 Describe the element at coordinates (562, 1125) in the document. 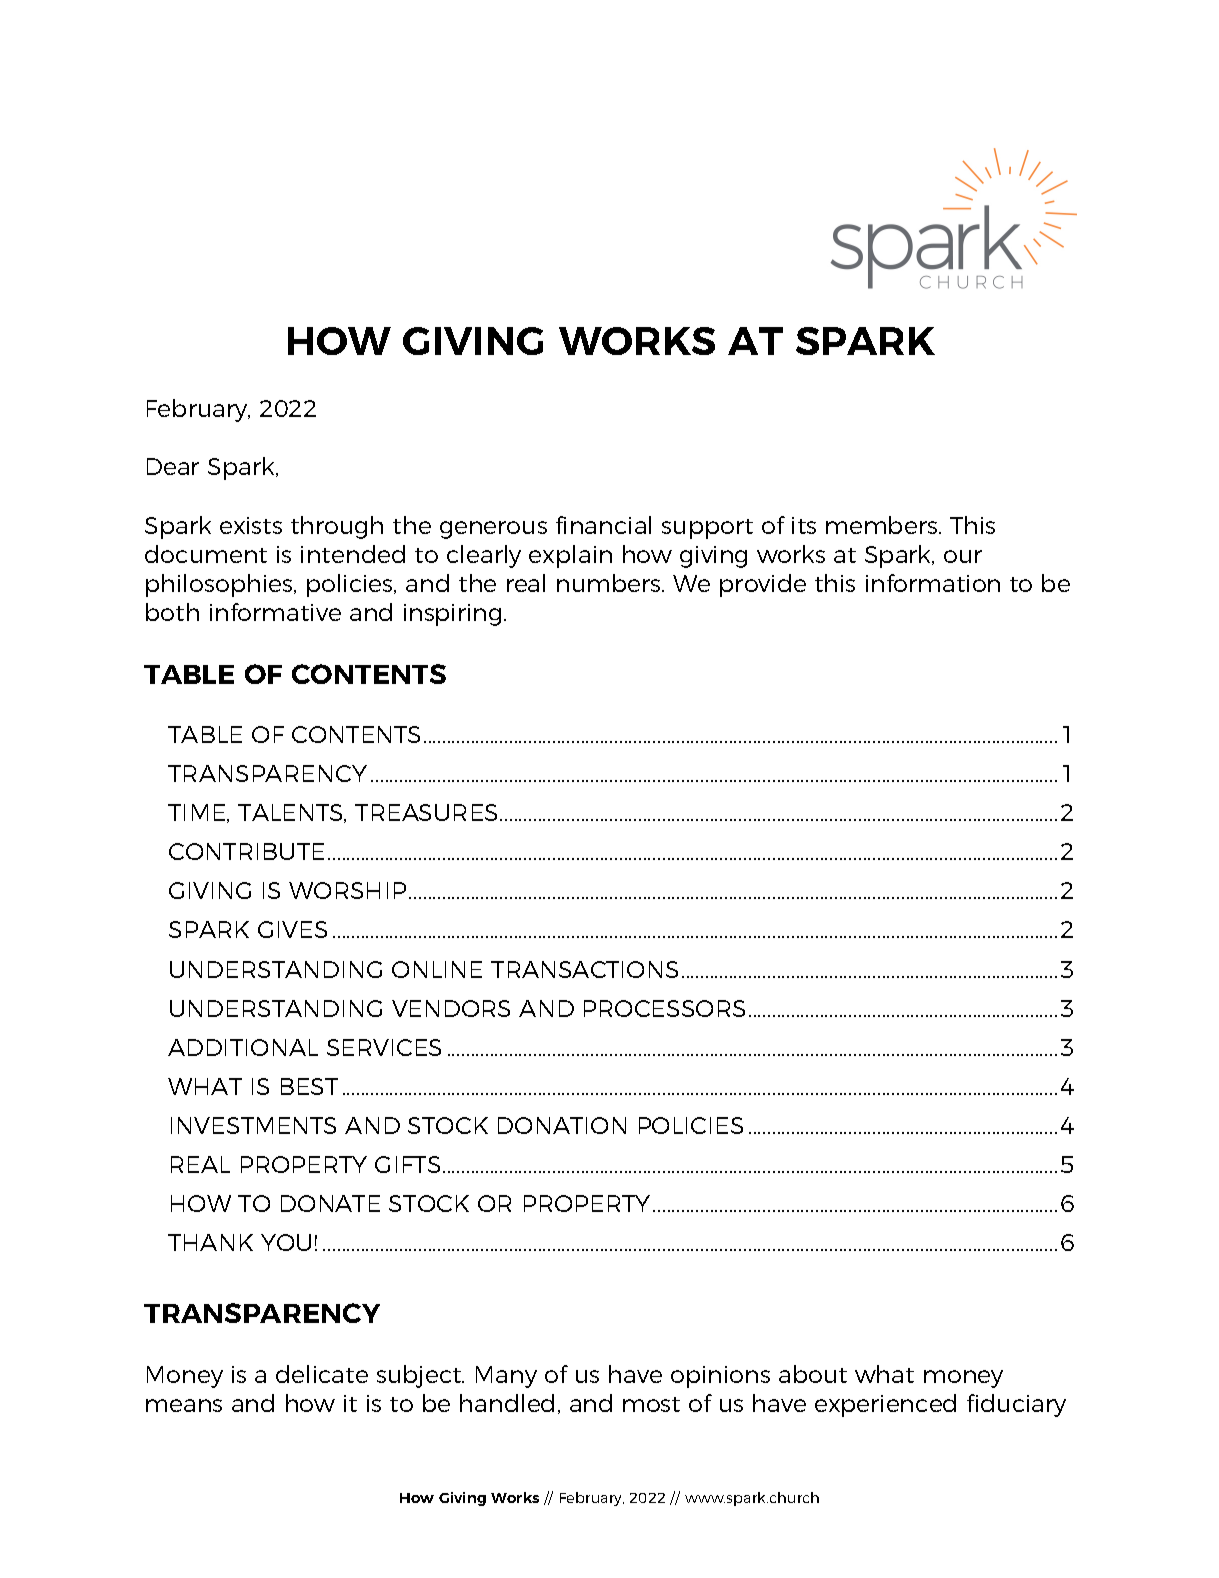

I see `DONATION` at that location.
